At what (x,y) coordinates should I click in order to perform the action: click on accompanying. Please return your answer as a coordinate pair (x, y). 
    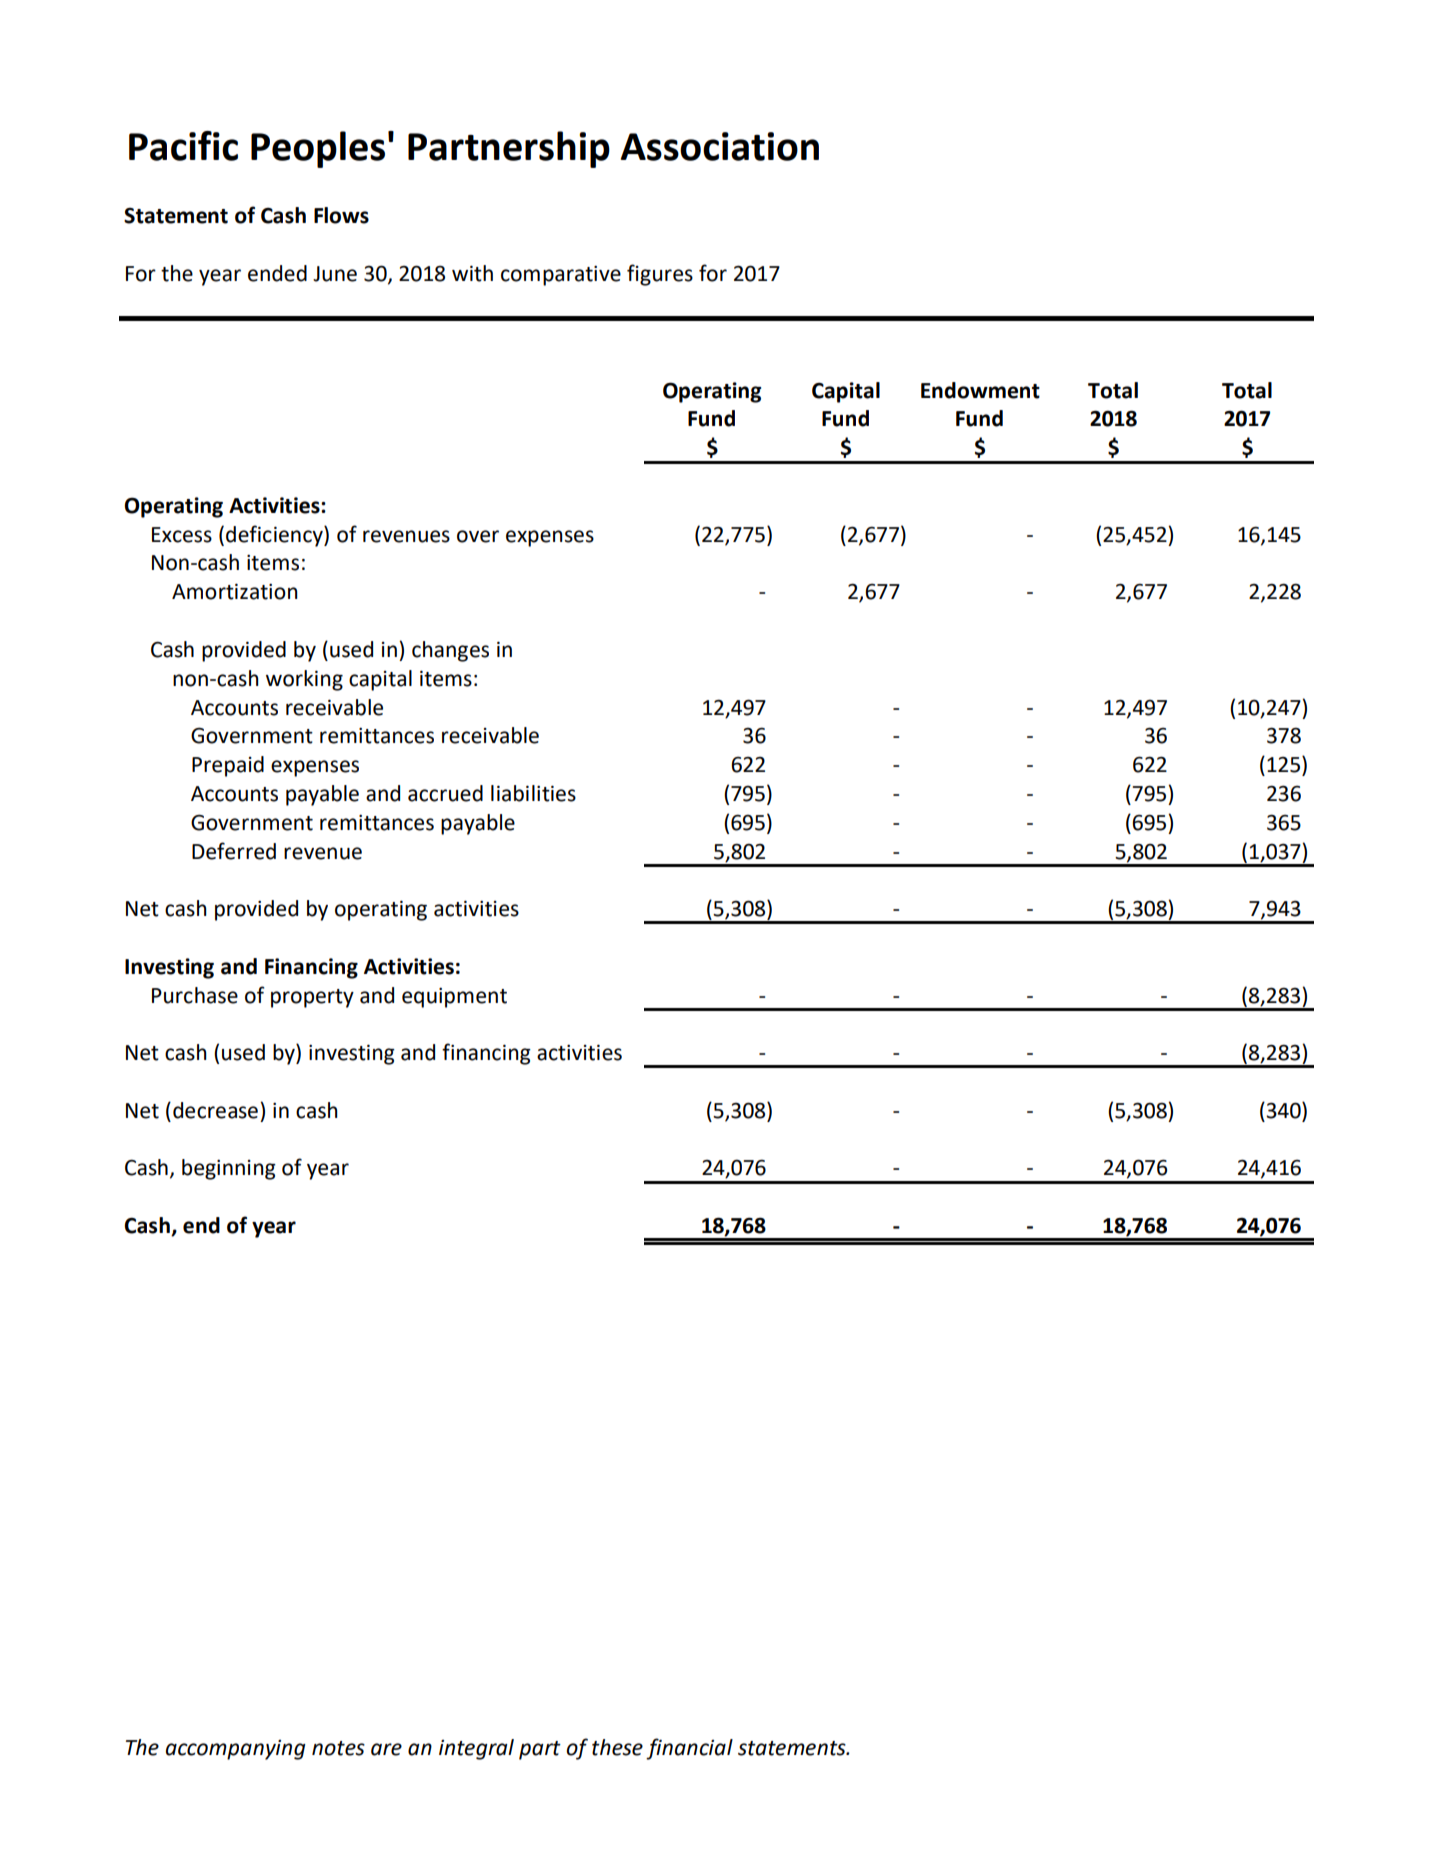
    Looking at the image, I should click on (236, 1750).
